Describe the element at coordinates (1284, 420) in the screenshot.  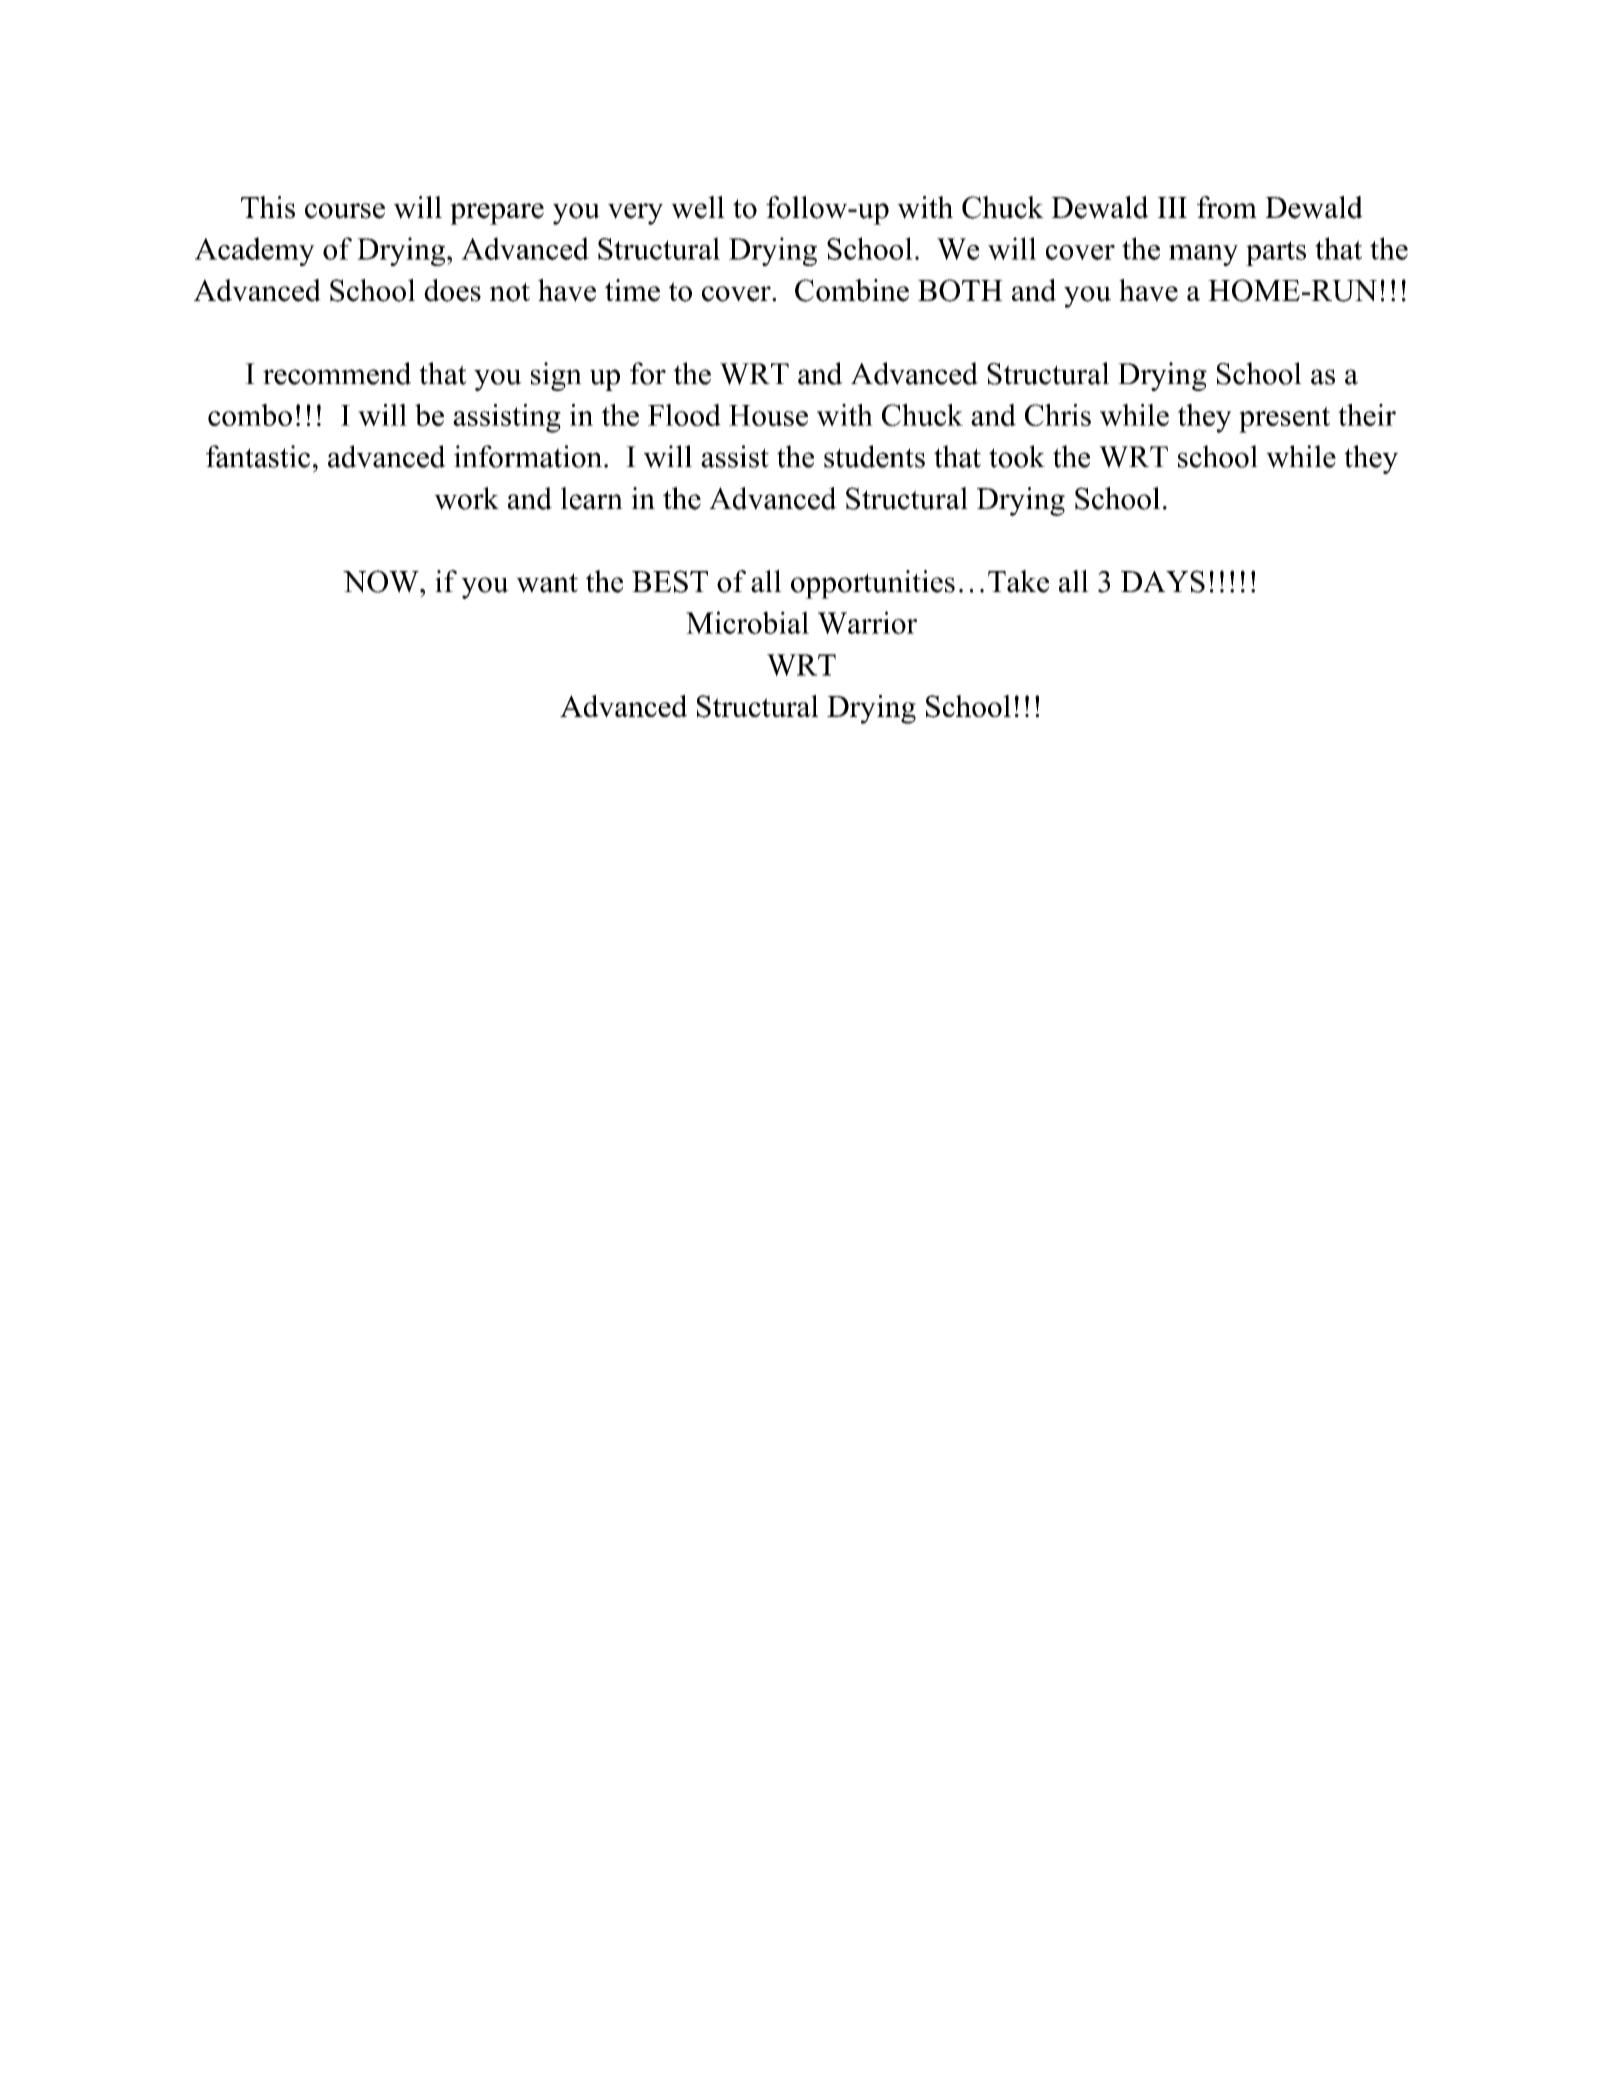
I see `present` at that location.
